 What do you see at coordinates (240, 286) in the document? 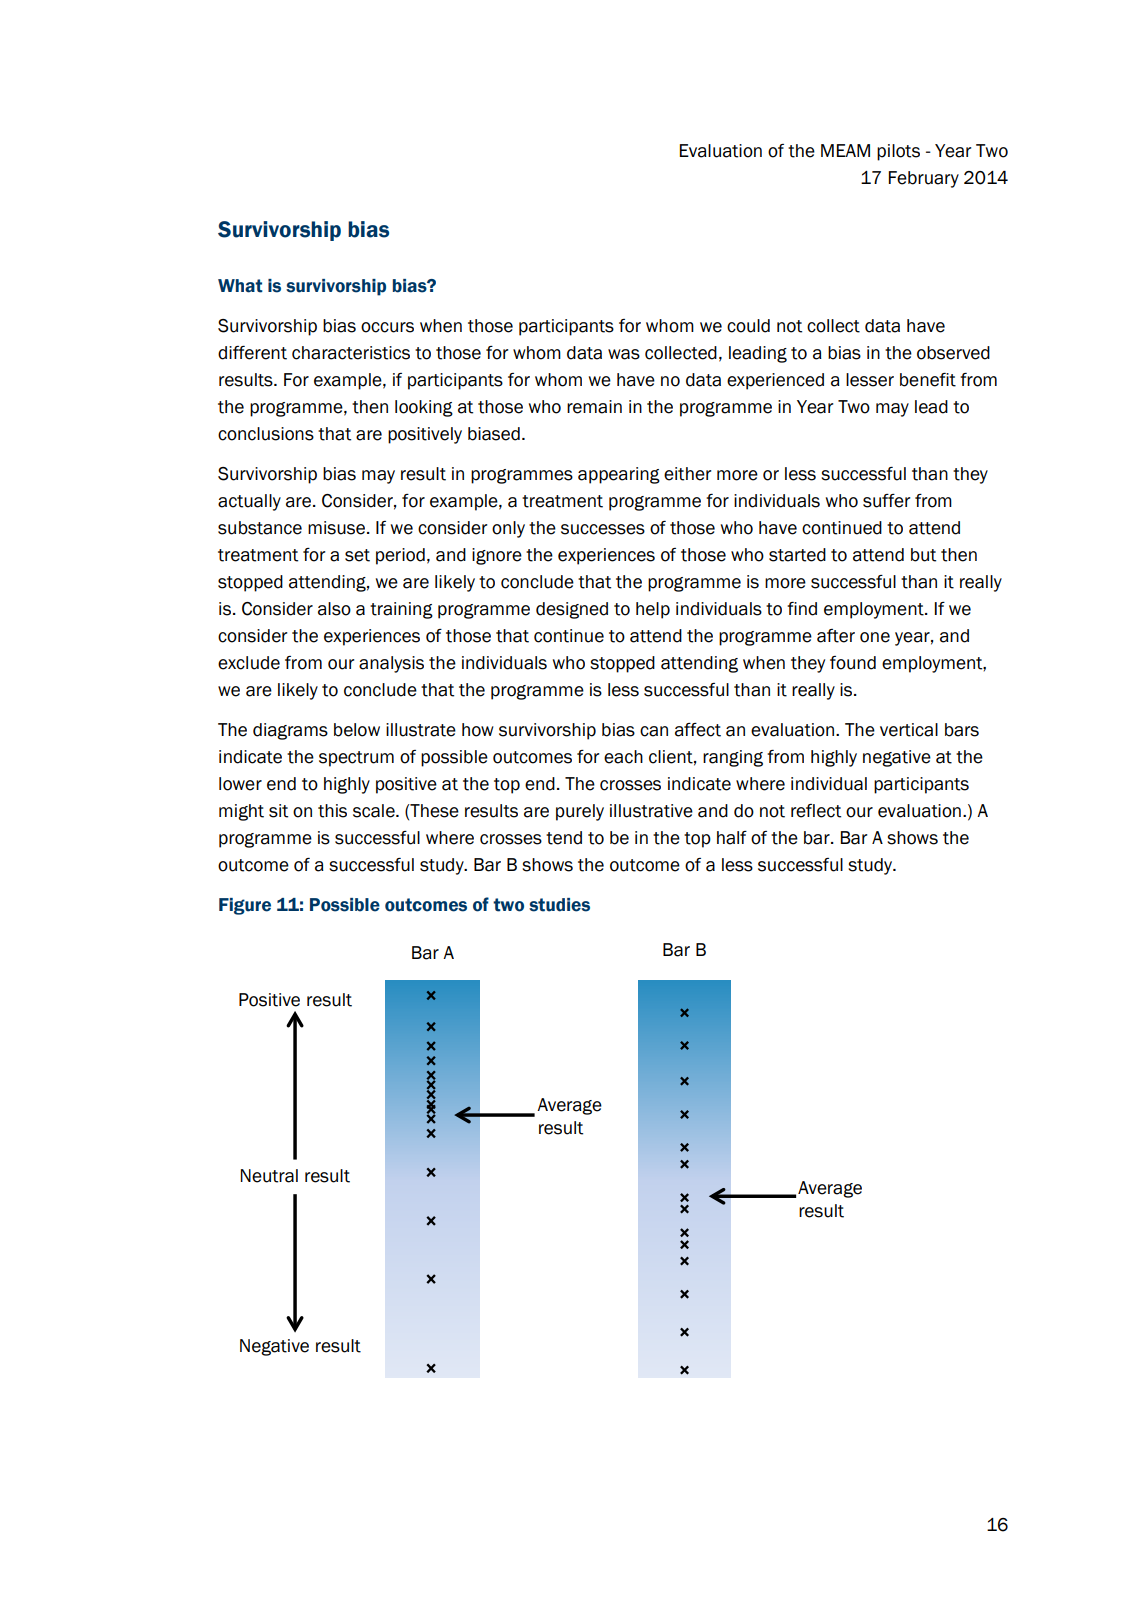
I see `What` at bounding box center [240, 286].
